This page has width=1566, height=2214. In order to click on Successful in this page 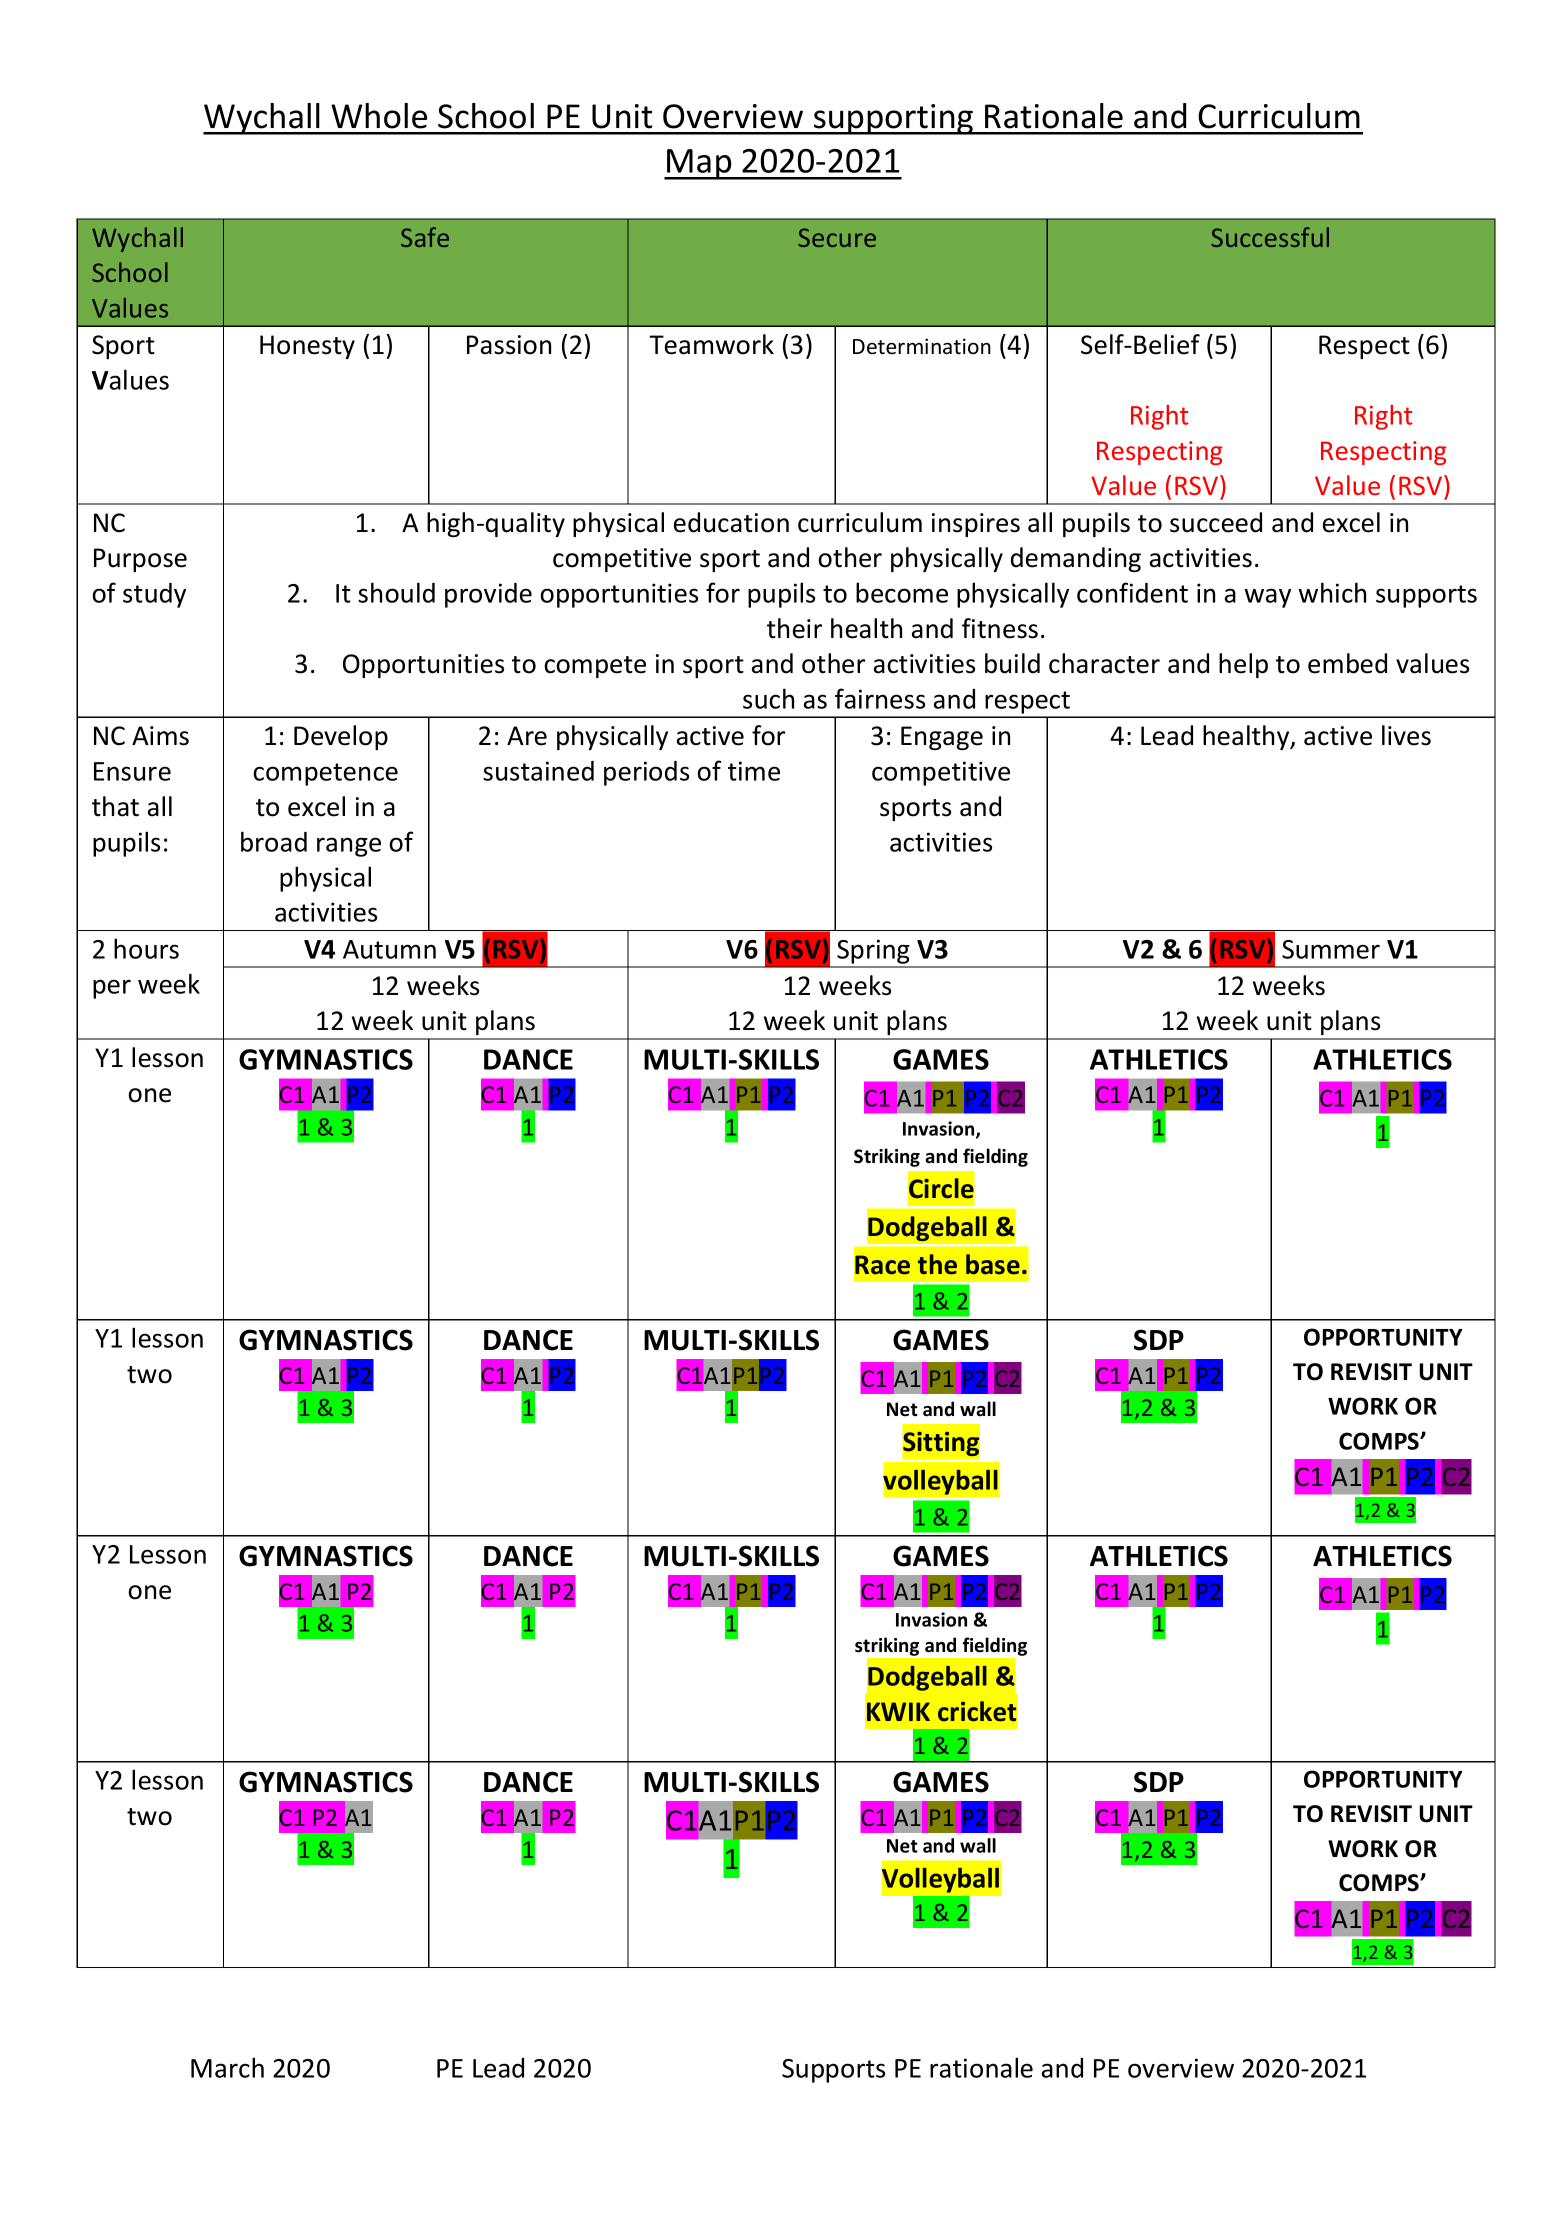, I will do `click(1270, 237)`.
